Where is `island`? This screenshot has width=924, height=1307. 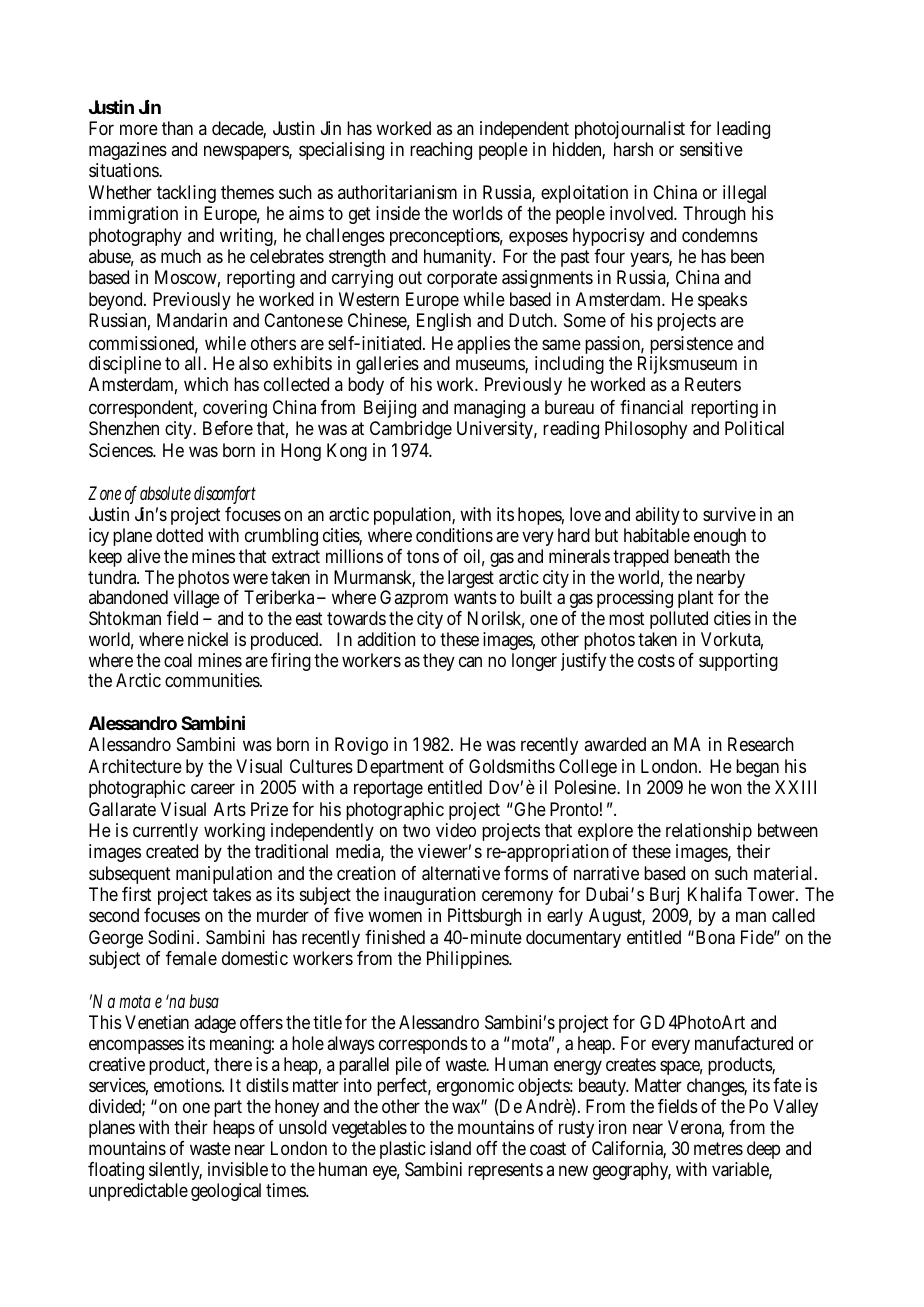
island is located at coordinates (450, 1148).
